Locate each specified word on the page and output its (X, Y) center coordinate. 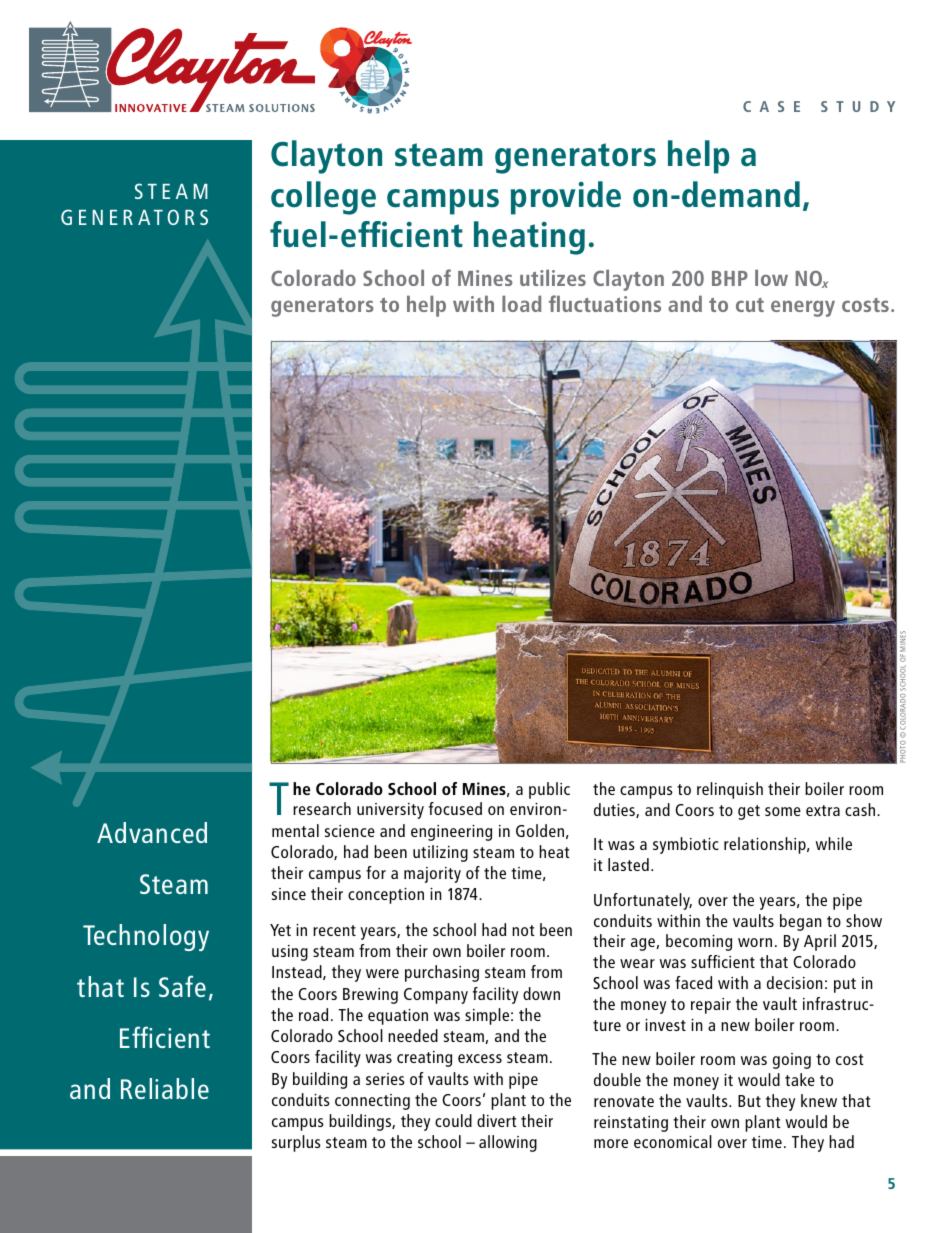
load (521, 304)
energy (803, 308)
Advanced (152, 832)
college (323, 198)
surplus (296, 1143)
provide (566, 198)
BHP (730, 278)
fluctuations (605, 303)
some (783, 811)
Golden (540, 830)
